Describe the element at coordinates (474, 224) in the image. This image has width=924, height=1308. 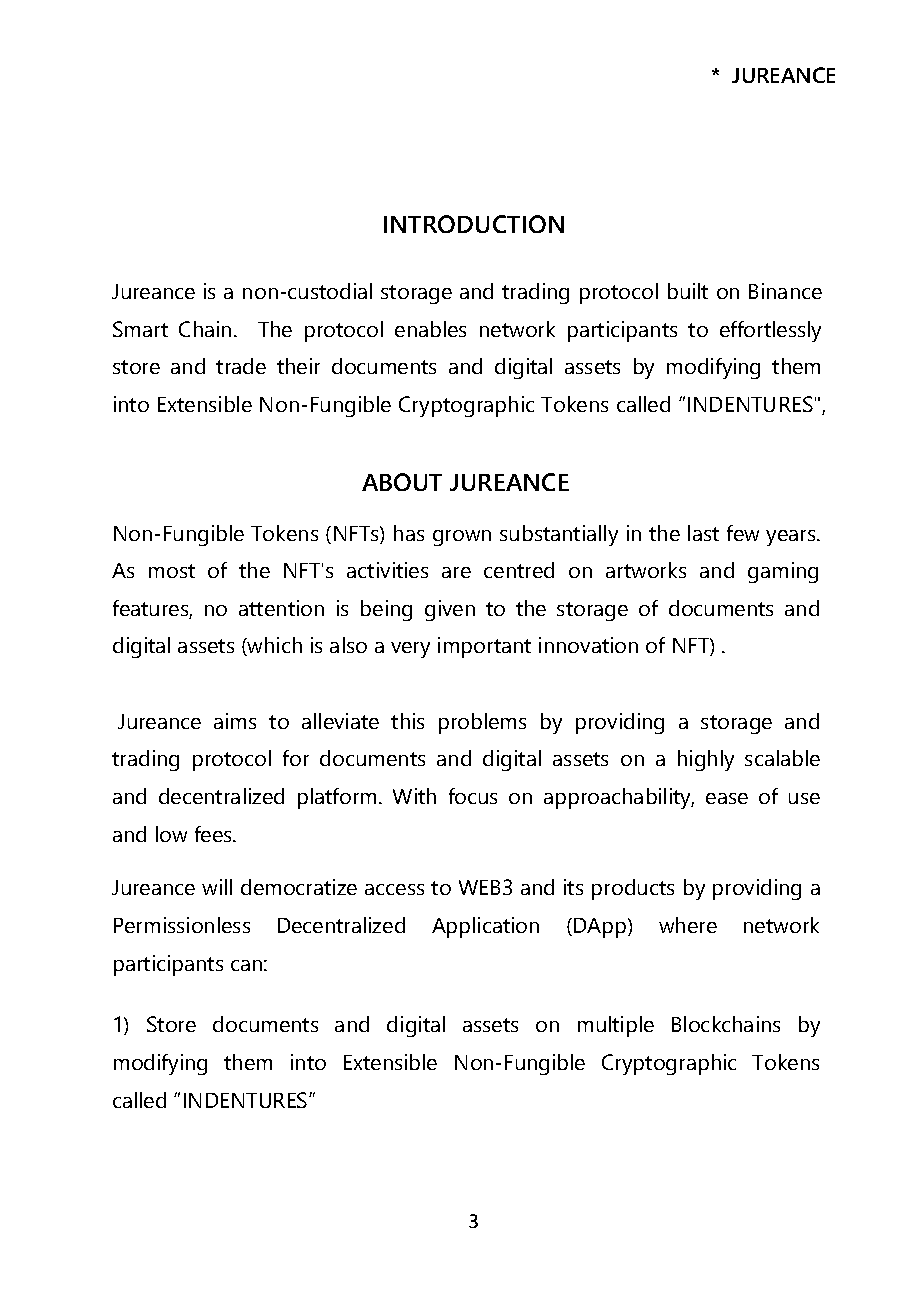
I see `INTRODUCTION` at that location.
